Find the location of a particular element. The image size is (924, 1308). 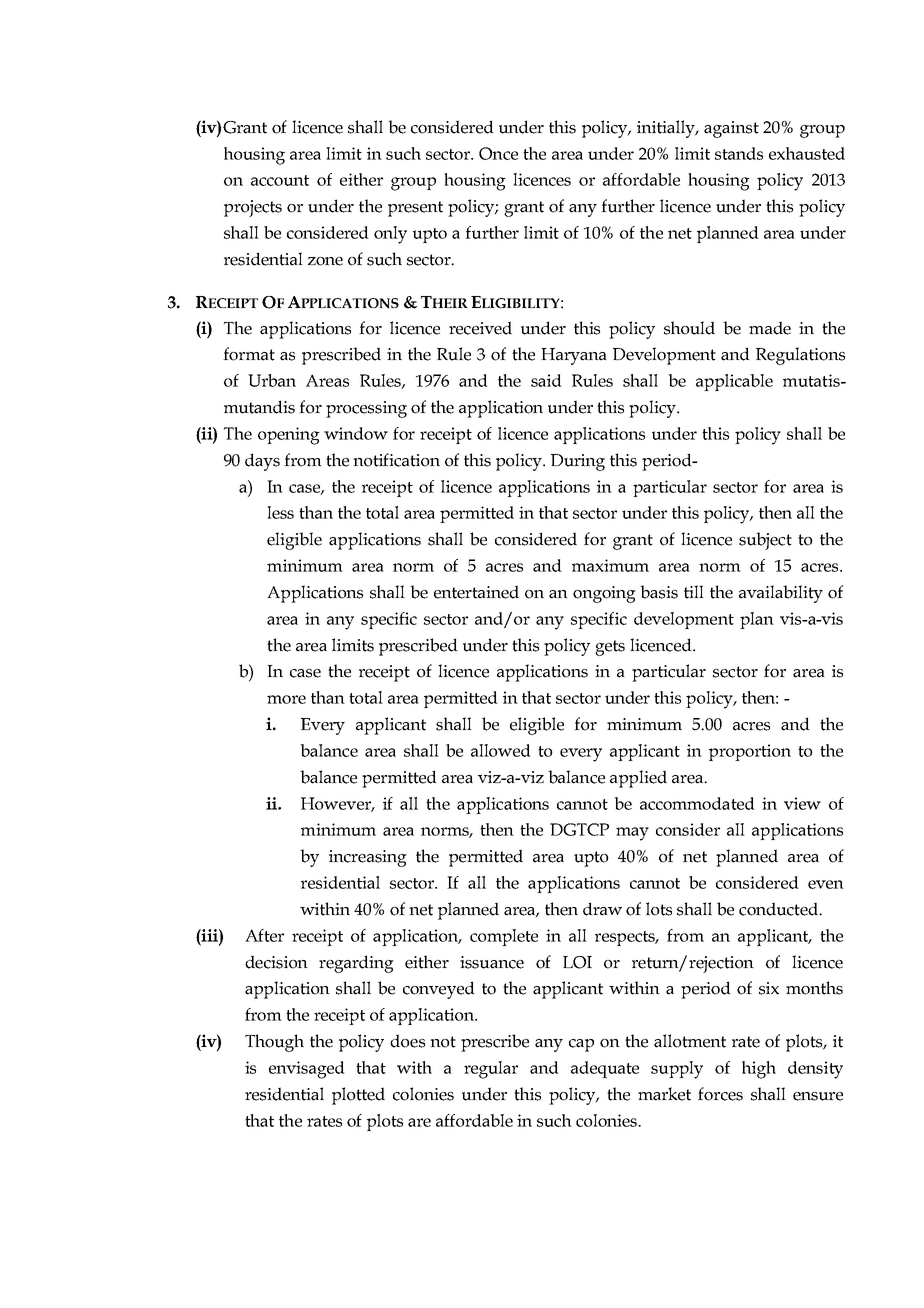

account is located at coordinates (280, 180).
